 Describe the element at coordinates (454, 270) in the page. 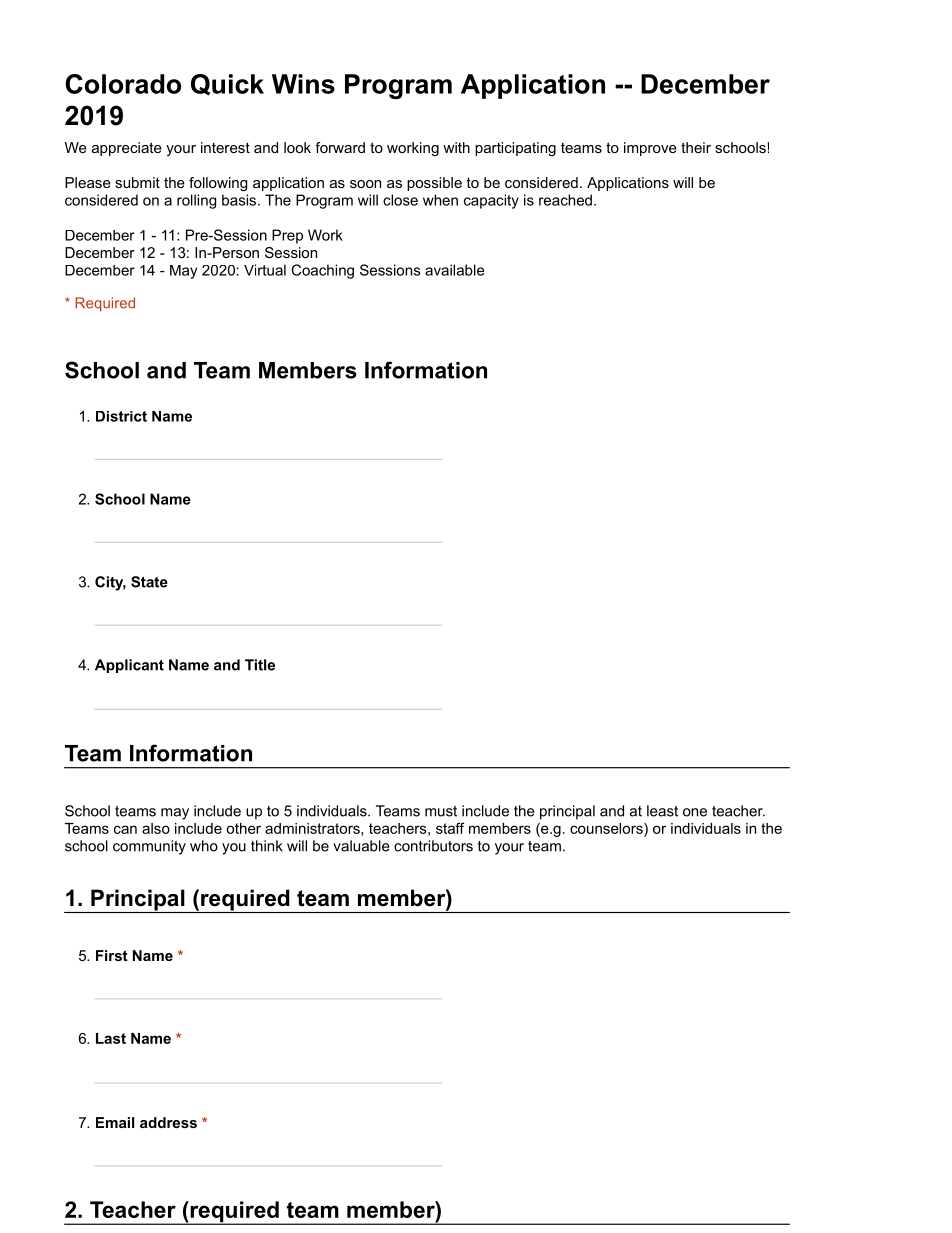

I see `available` at that location.
